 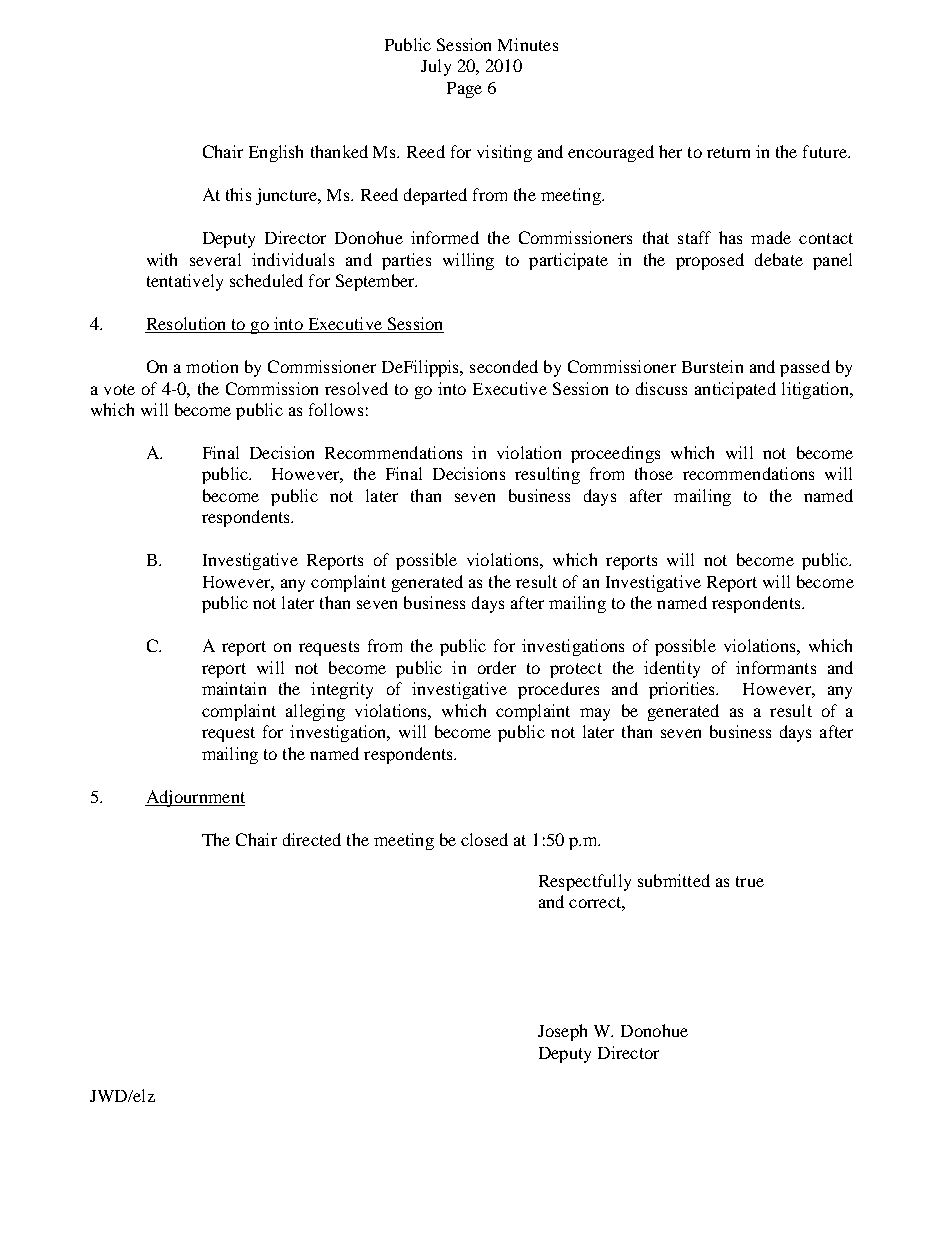 I want to click on proceedings, so click(x=615, y=454).
